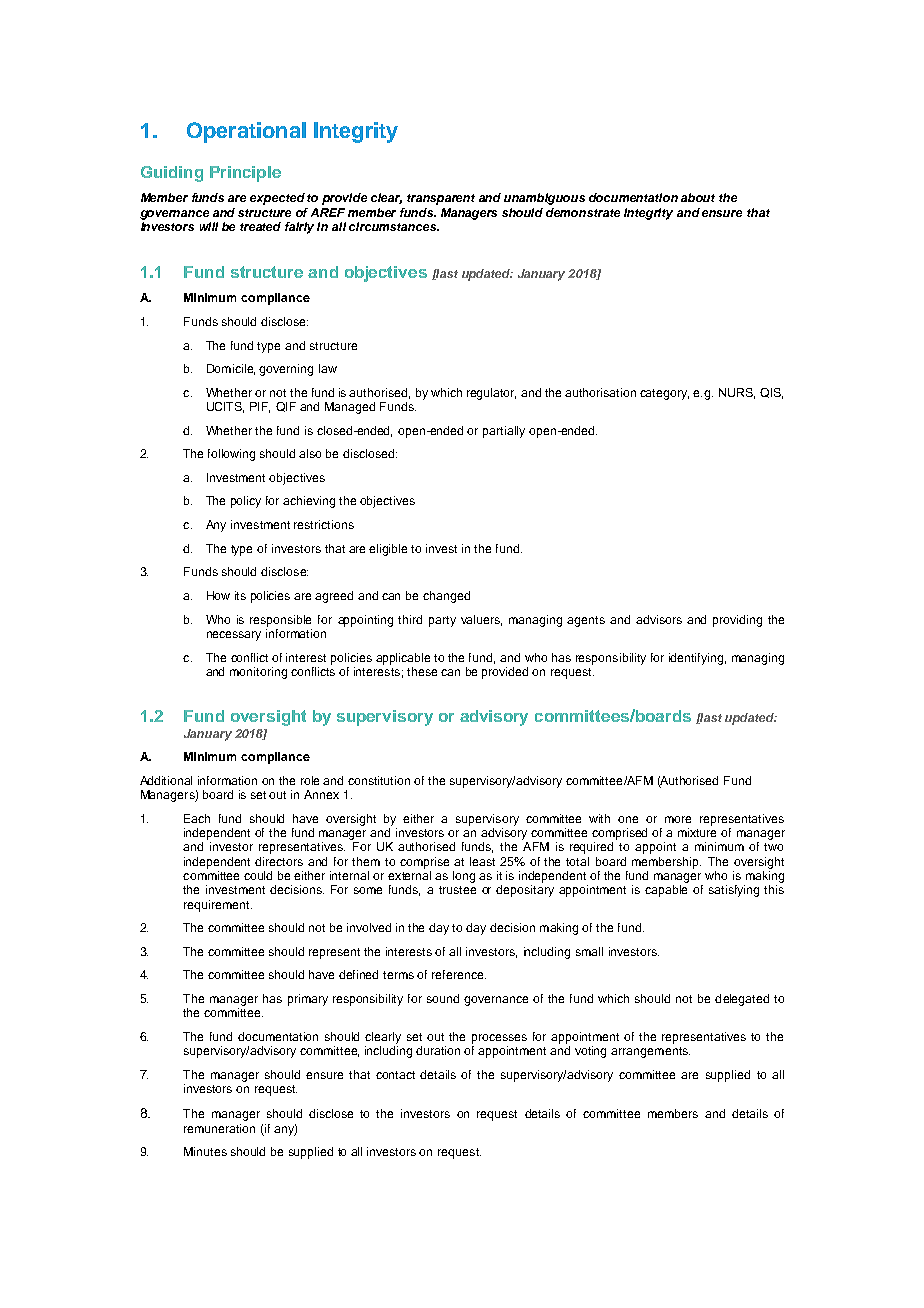  What do you see at coordinates (245, 174) in the screenshot?
I see `Principle` at bounding box center [245, 174].
